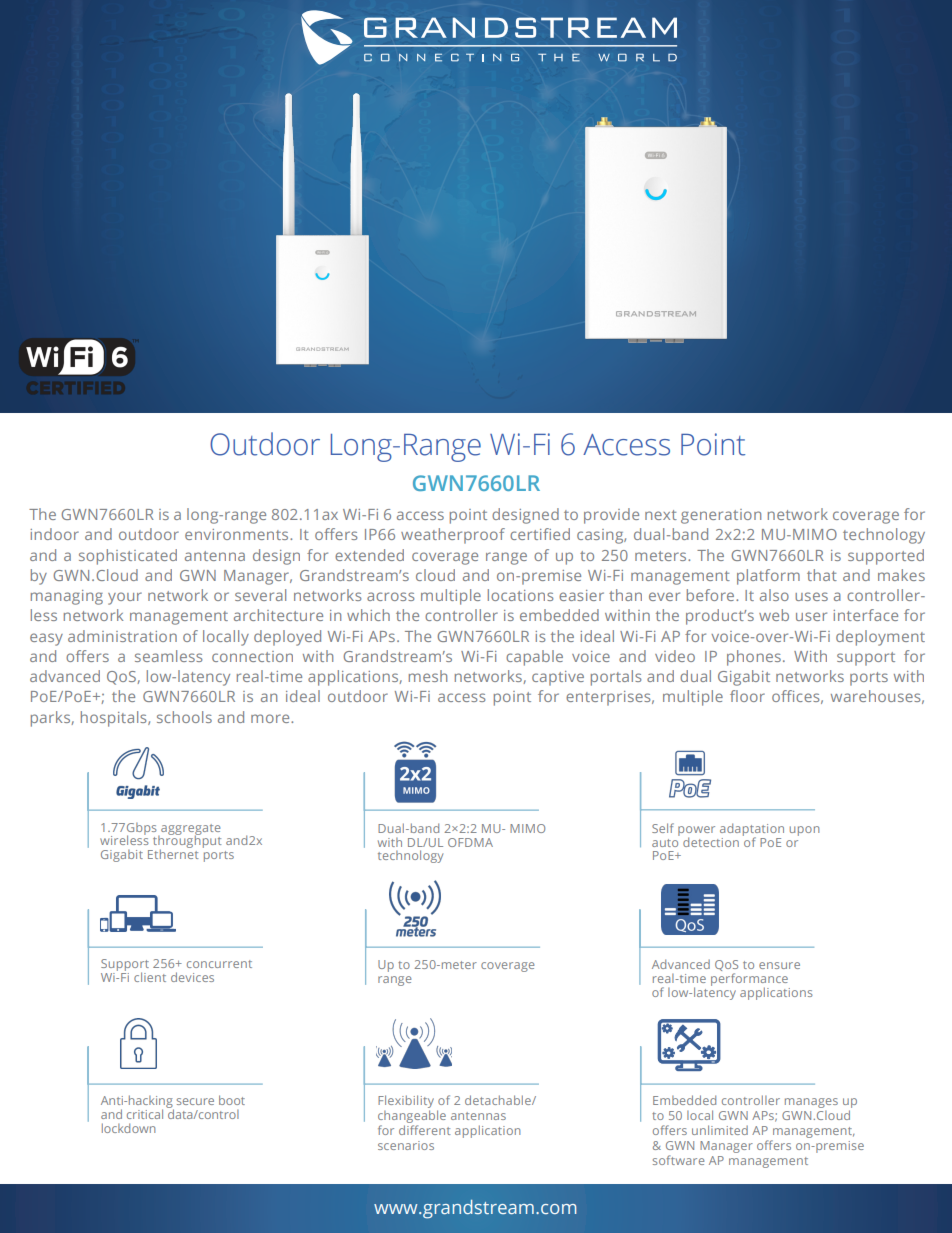  What do you see at coordinates (721, 516) in the image?
I see `generation` at bounding box center [721, 516].
